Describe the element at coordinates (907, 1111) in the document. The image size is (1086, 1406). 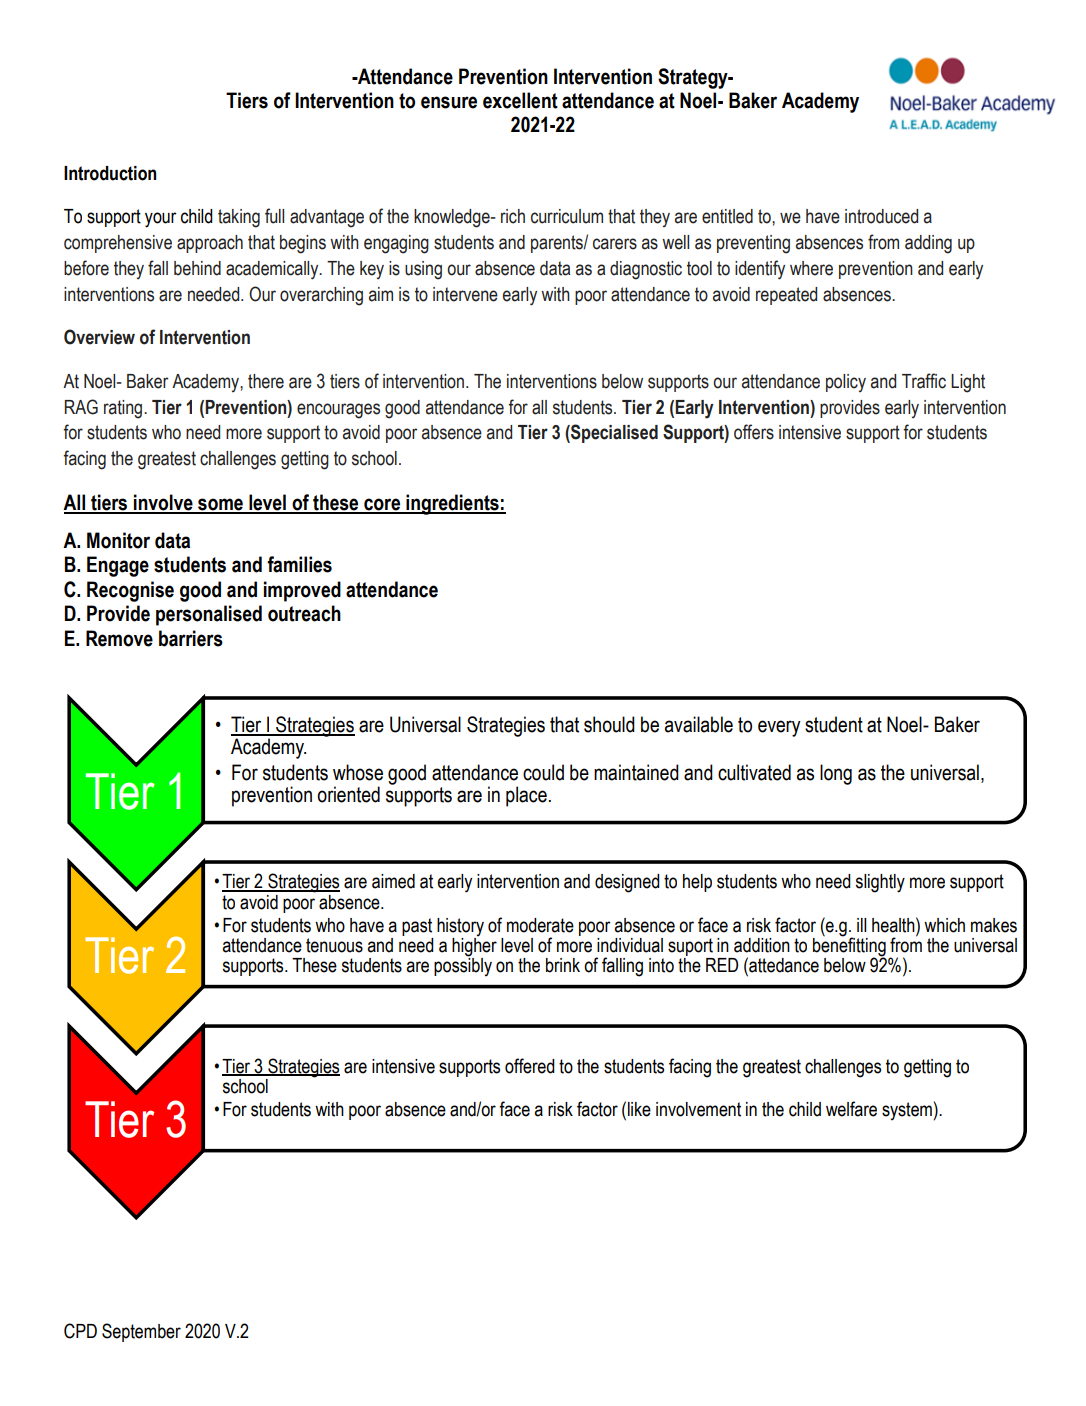
I see `system` at that location.
